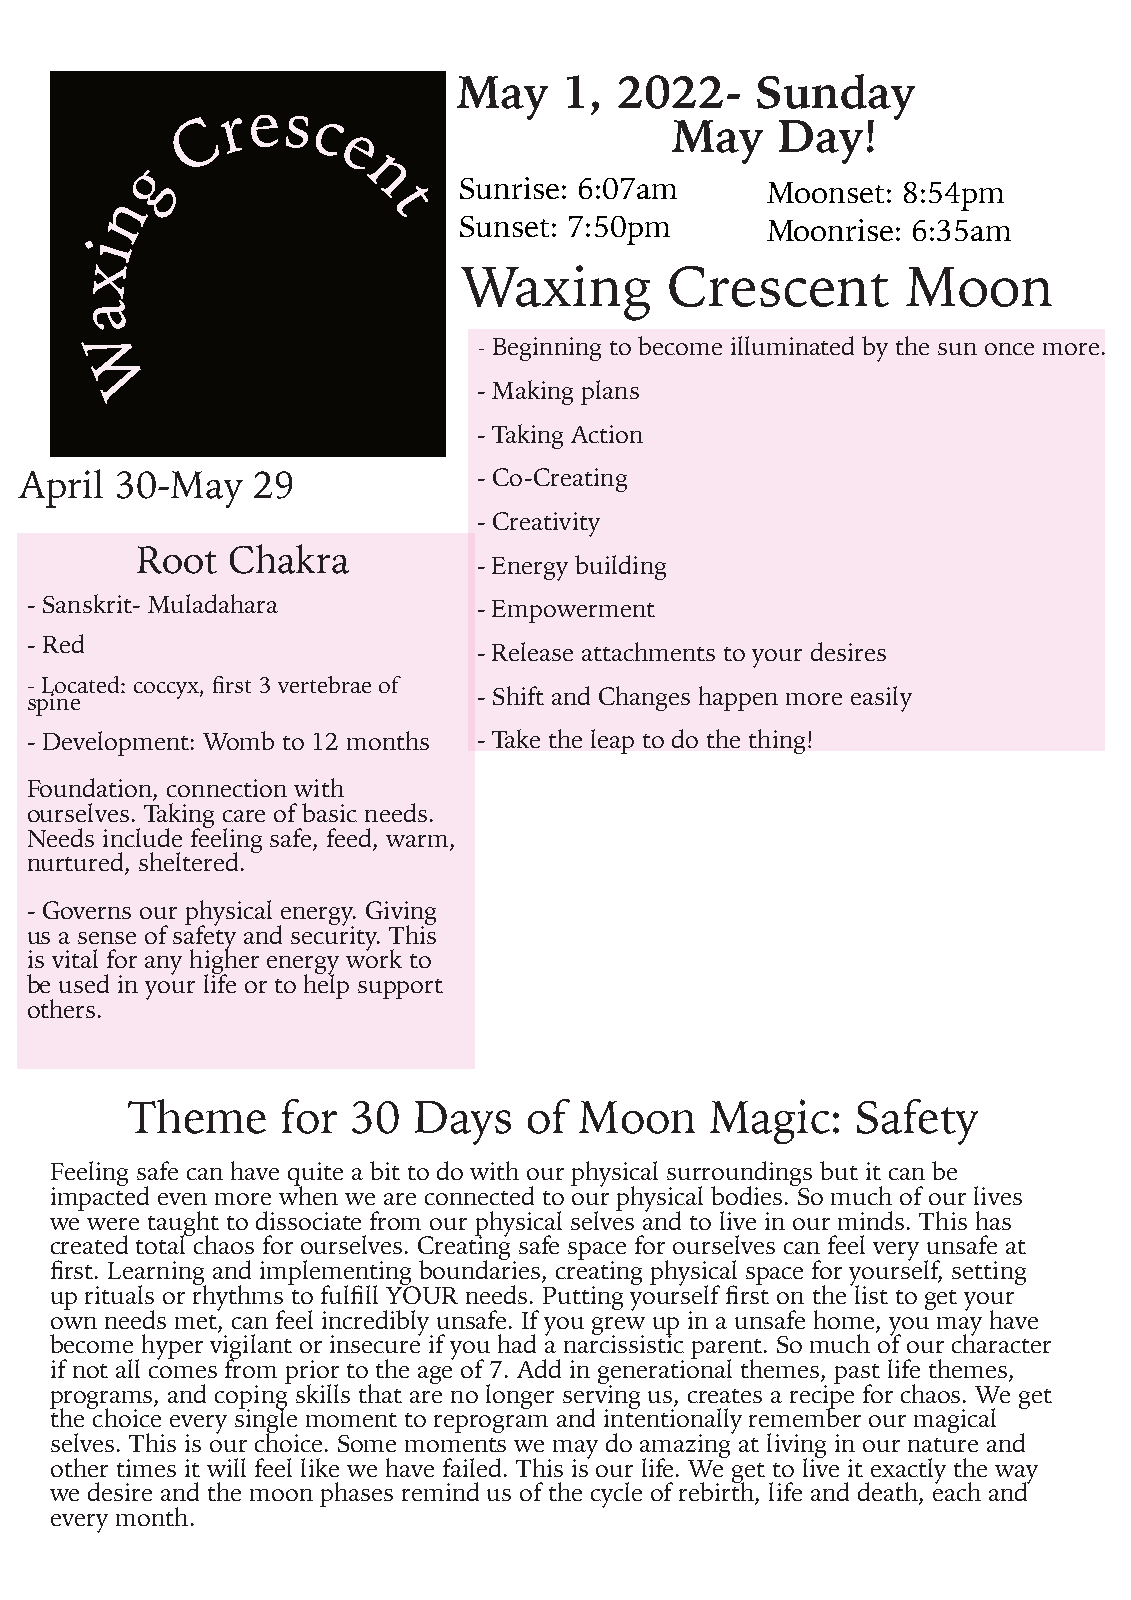 This image has width=1131, height=1600. What do you see at coordinates (532, 651) in the image?
I see `Release` at bounding box center [532, 651].
